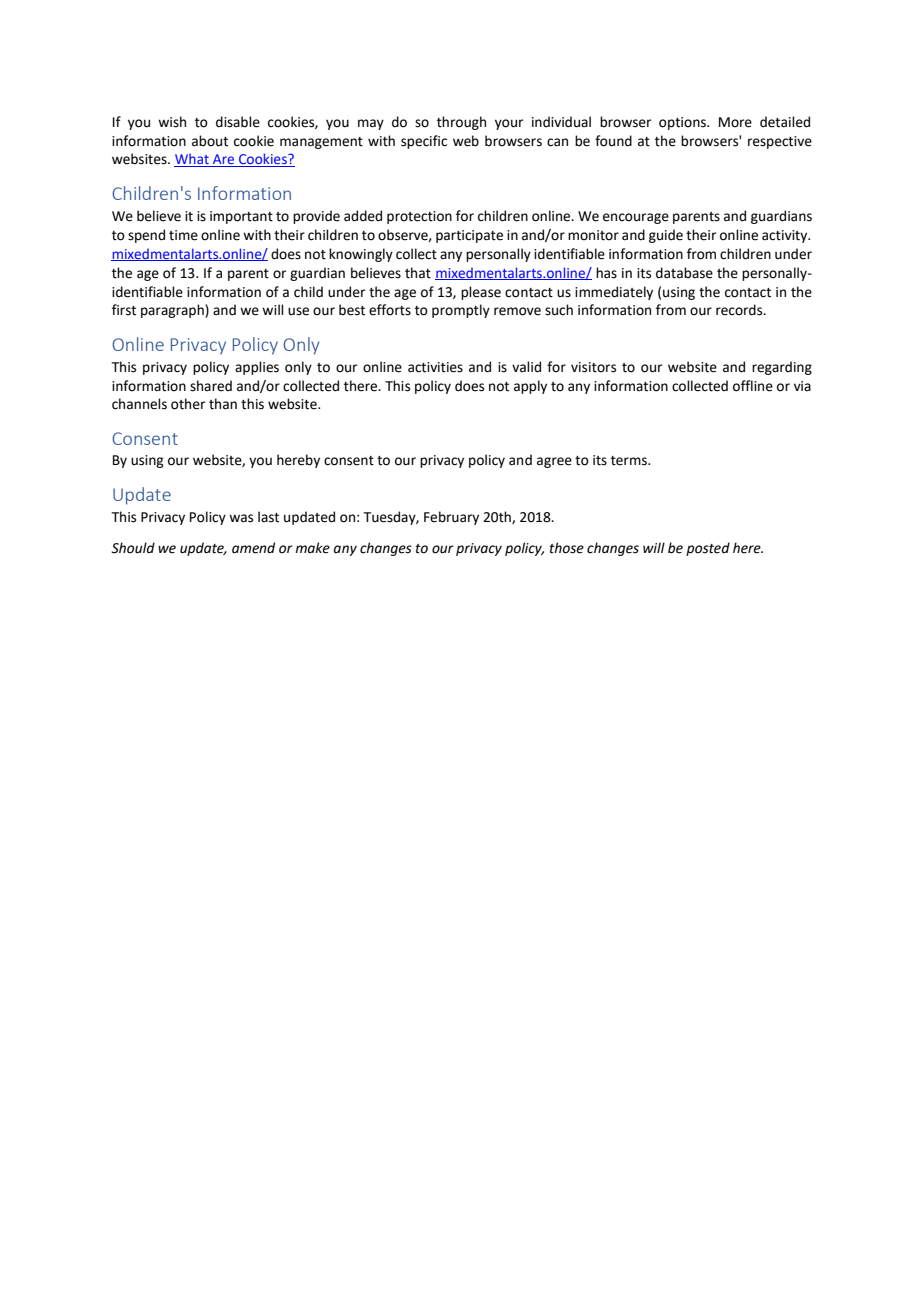 The height and width of the screenshot is (1308, 924). I want to click on amend, so click(253, 548).
